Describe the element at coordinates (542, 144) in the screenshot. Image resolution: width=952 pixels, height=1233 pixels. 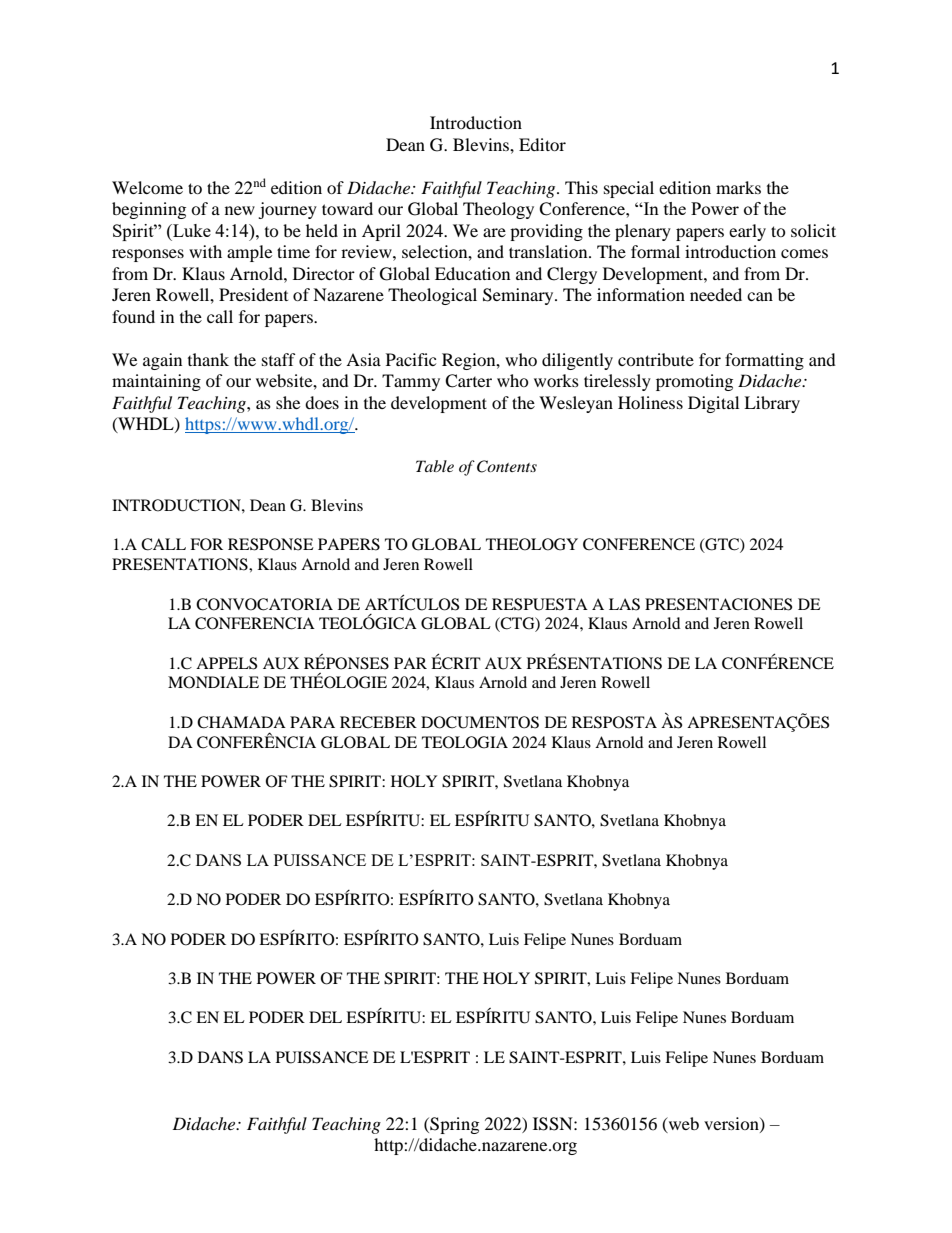
I see `Editor` at that location.
